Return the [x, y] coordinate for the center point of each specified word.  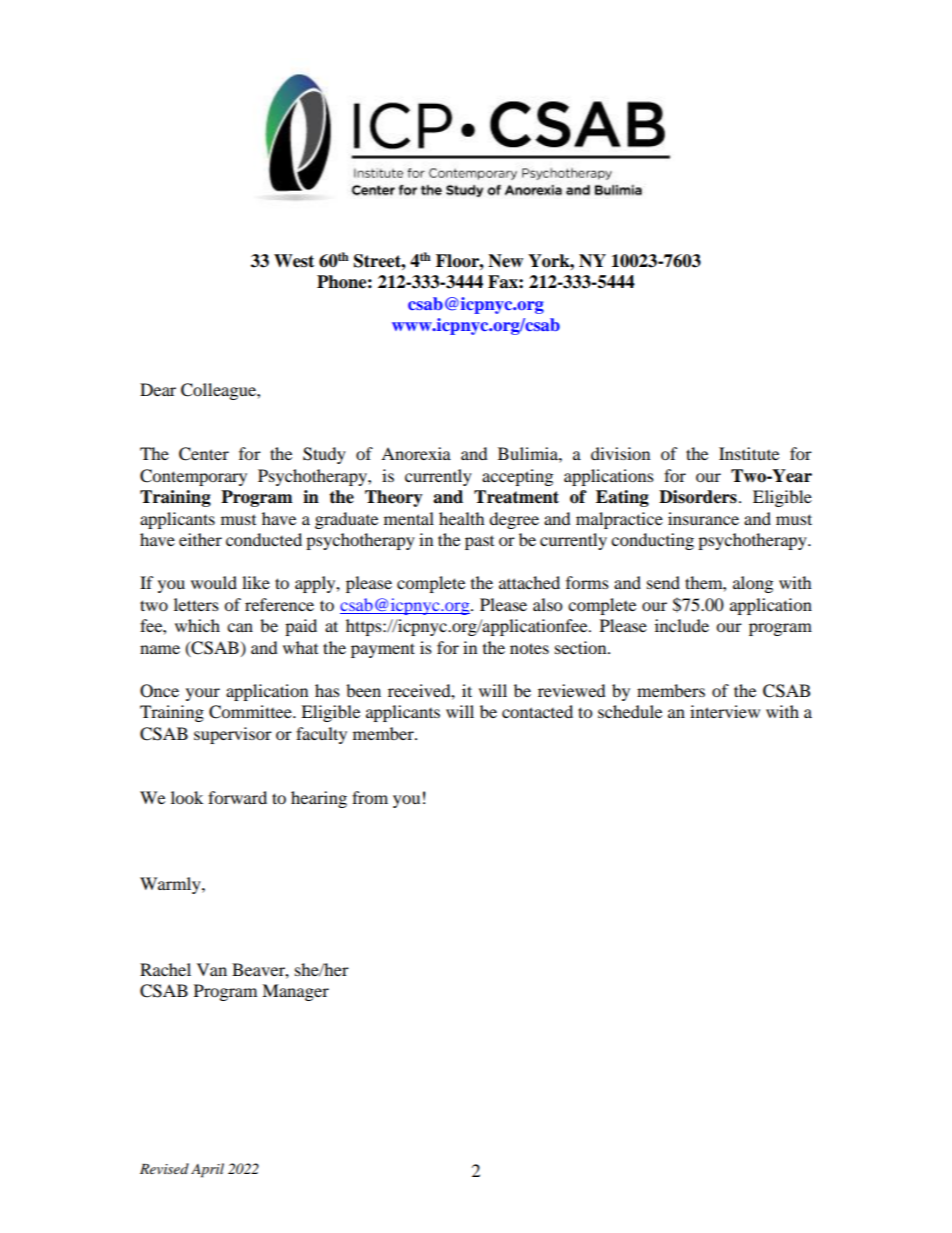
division [620, 453]
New [505, 261]
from [370, 797]
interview [725, 711]
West [294, 261]
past [479, 543]
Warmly [171, 885]
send [663, 582]
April [207, 1170]
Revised [164, 1168]
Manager [295, 992]
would [214, 582]
